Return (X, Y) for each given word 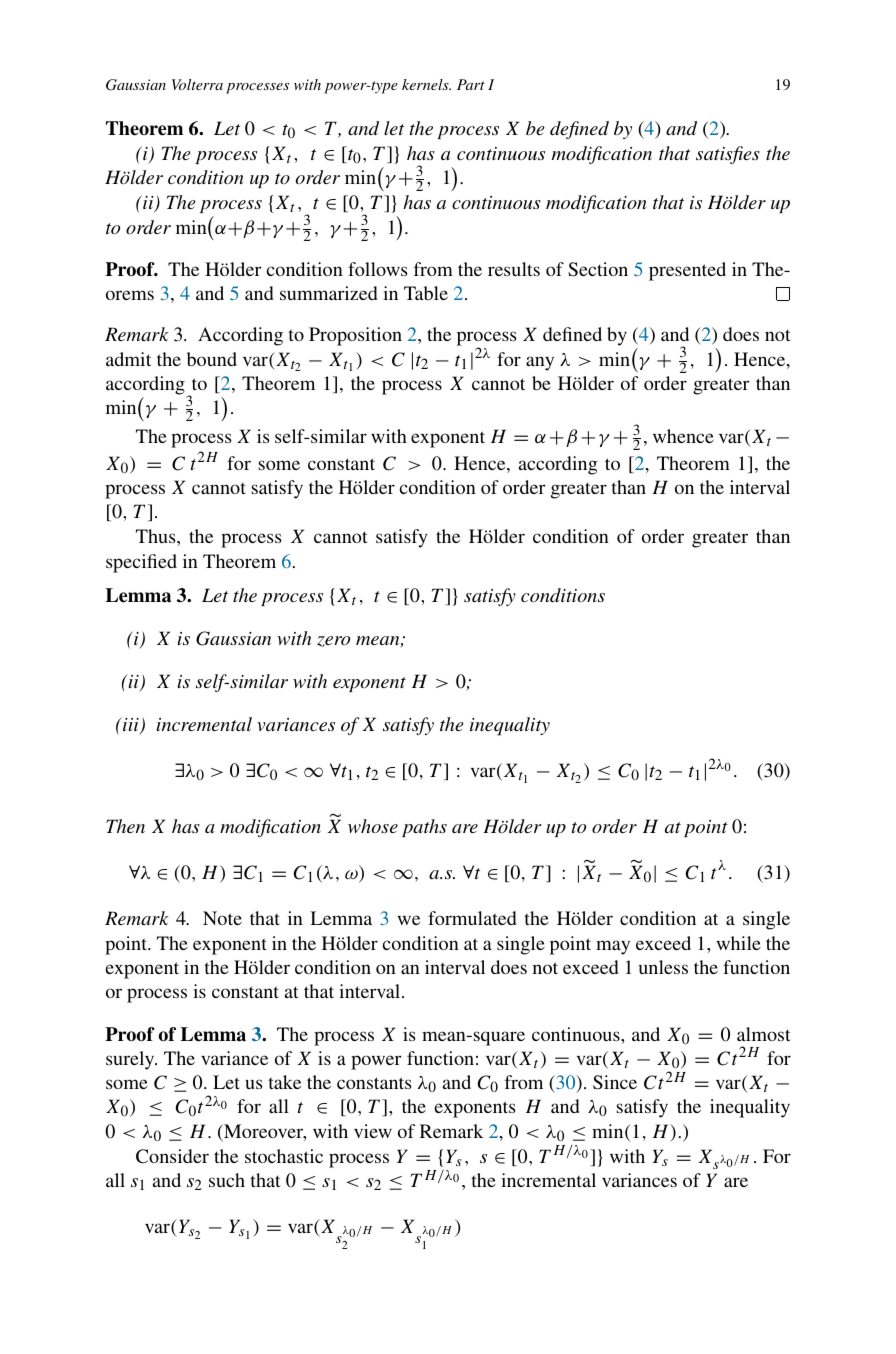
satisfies (728, 155)
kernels (426, 84)
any (540, 363)
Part (471, 84)
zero (333, 641)
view (373, 1131)
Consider (172, 1156)
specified (141, 563)
